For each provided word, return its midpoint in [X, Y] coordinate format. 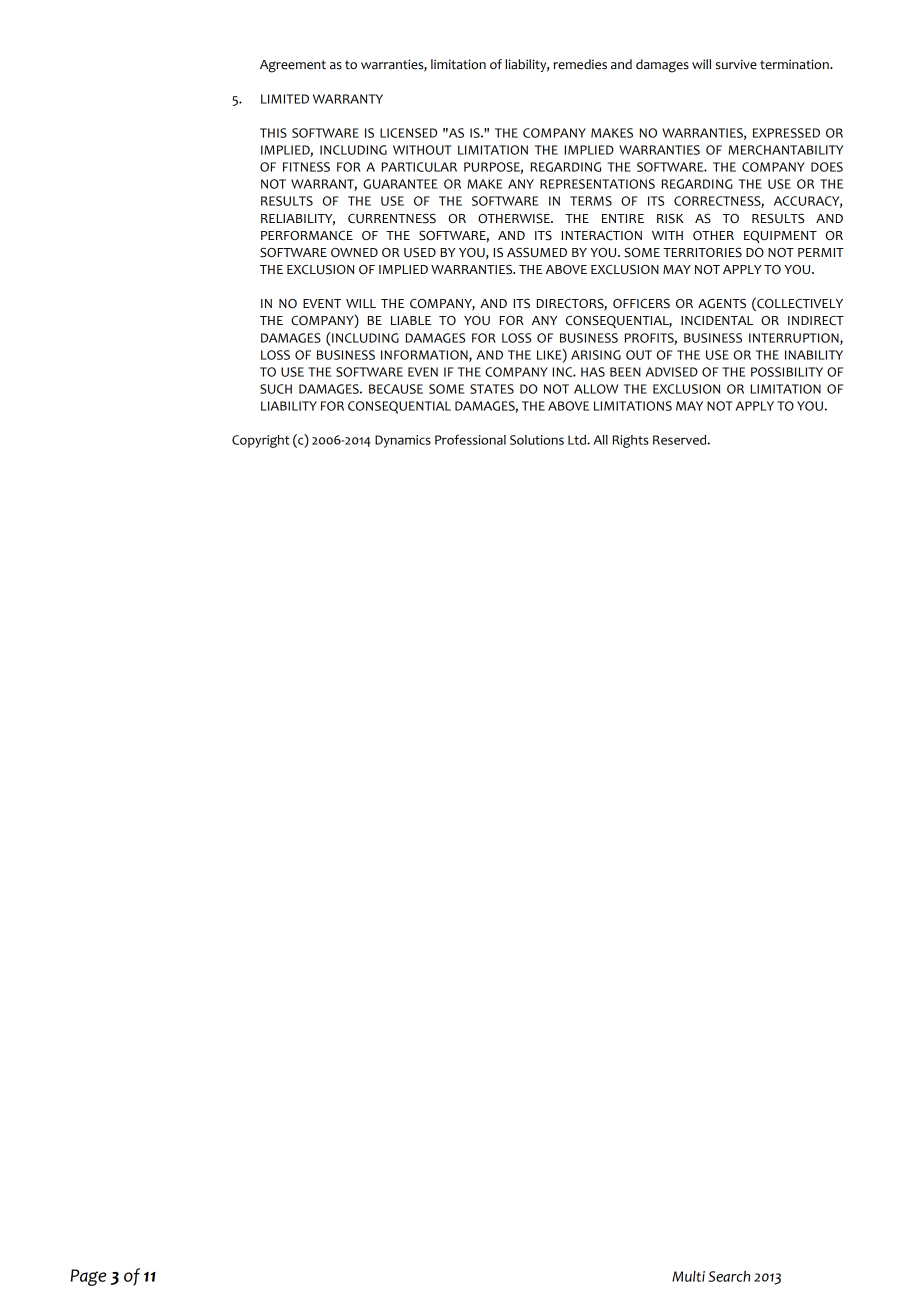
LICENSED [408, 133]
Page [88, 1277]
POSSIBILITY [787, 372]
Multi [688, 1276]
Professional [470, 439]
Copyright [260, 441]
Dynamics [403, 441]
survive [736, 64]
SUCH [276, 389]
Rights [630, 441]
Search [729, 1276]
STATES [492, 389]
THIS [273, 133]
